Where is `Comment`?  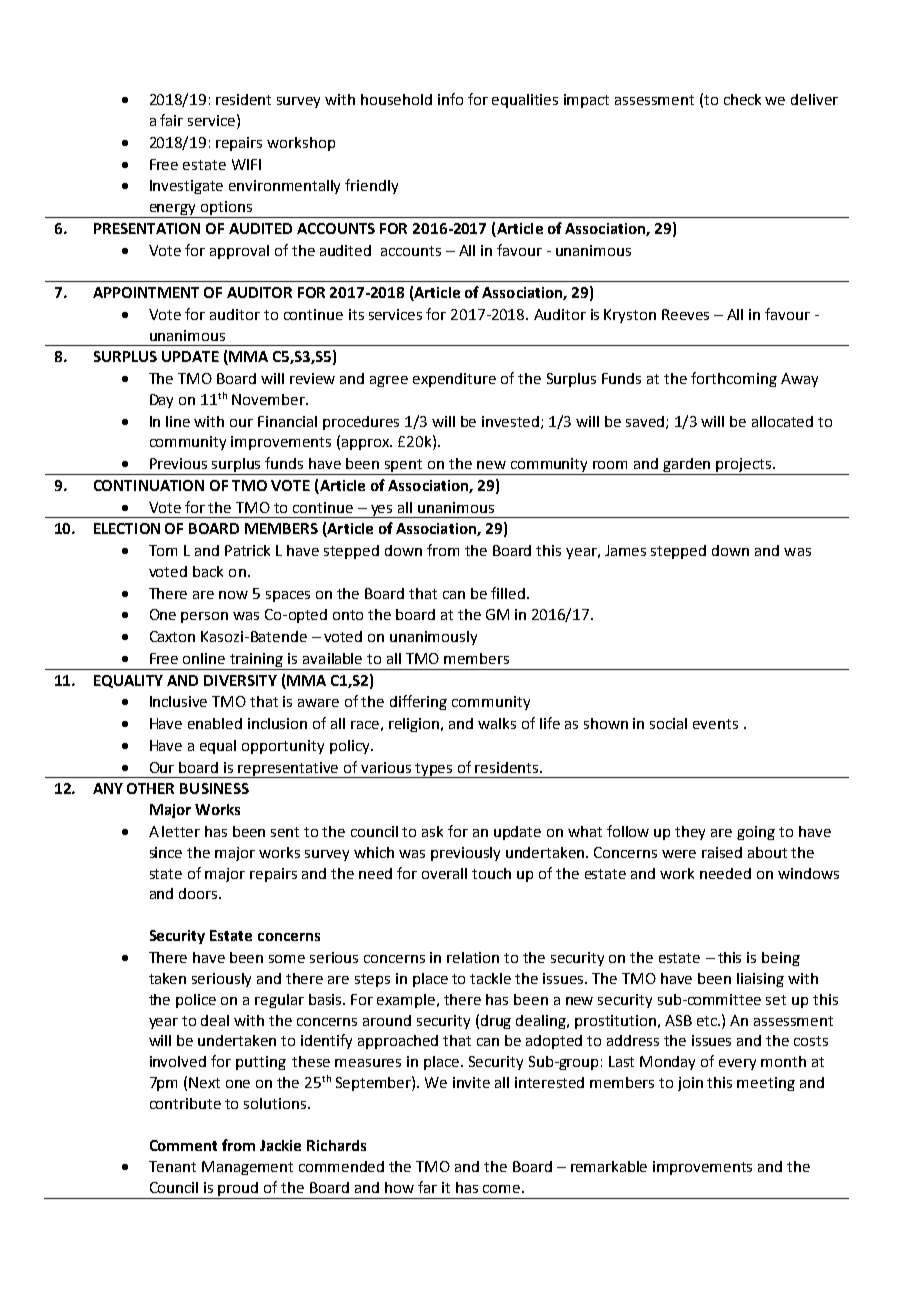 Comment is located at coordinates (183, 1145).
